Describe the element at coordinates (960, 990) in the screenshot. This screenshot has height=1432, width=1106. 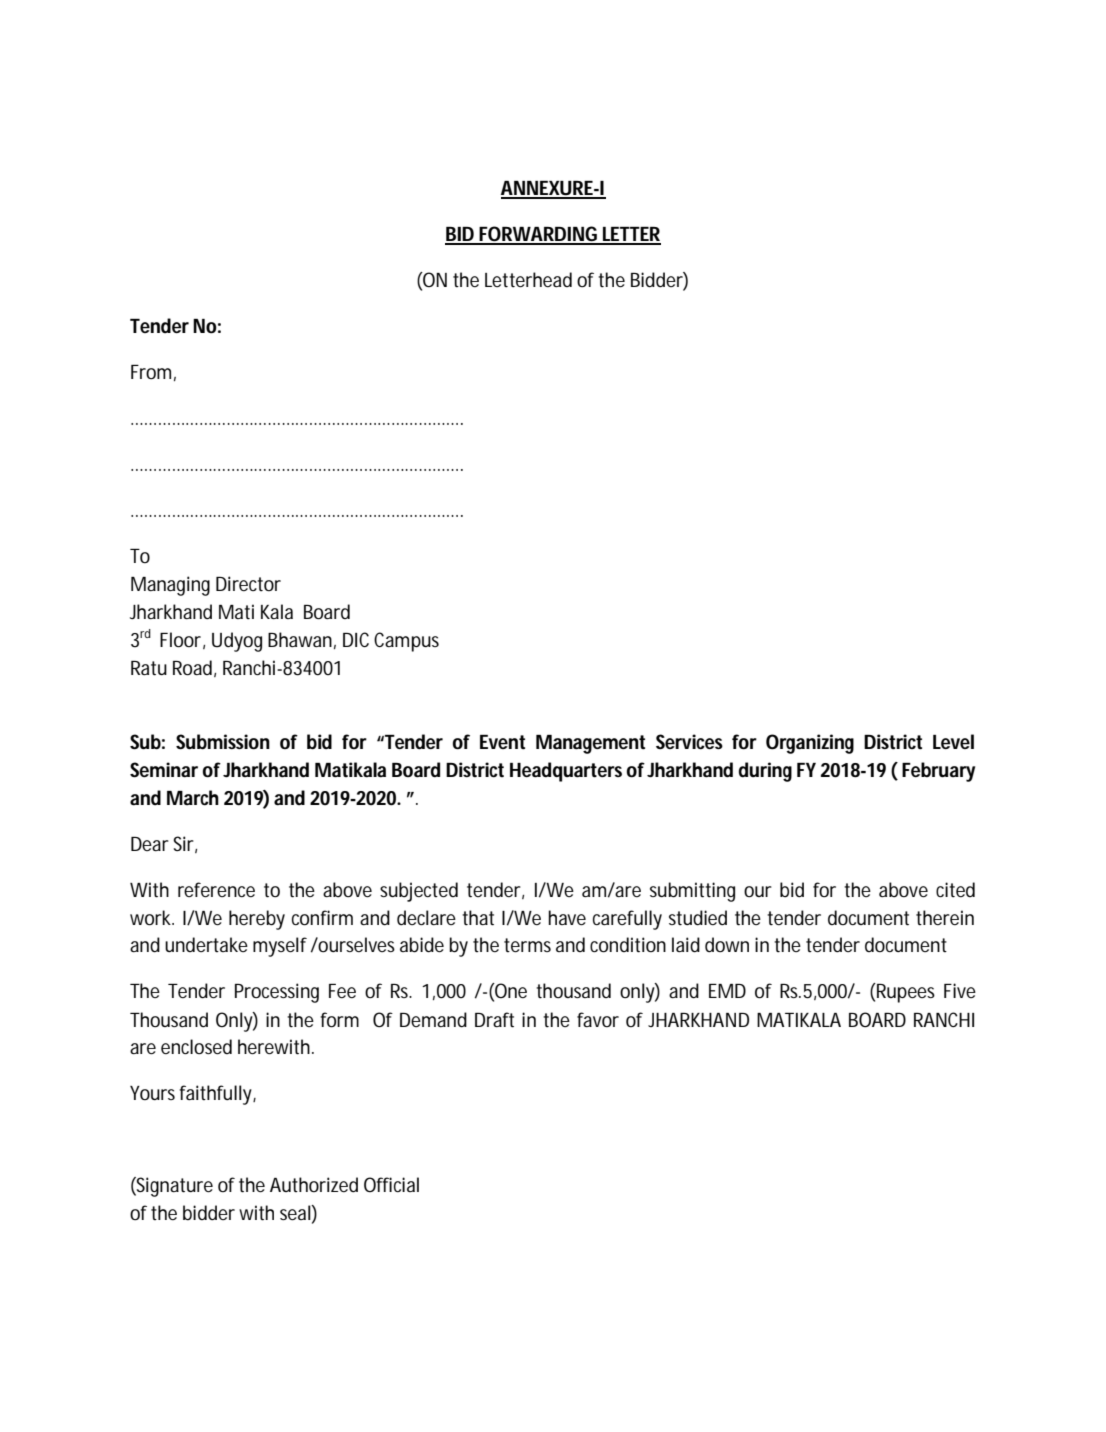
I see `Five` at that location.
